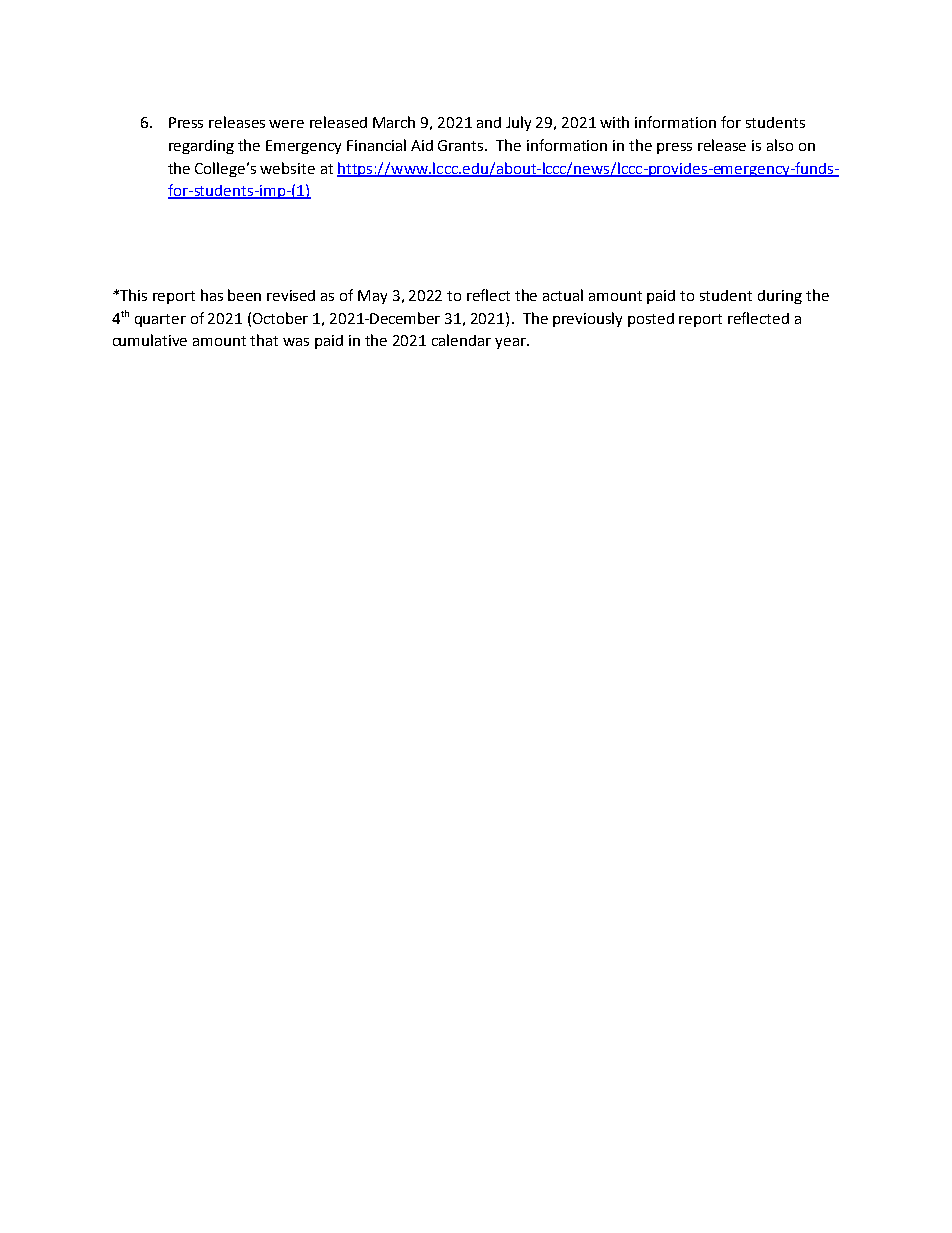 Image resolution: width=952 pixels, height=1233 pixels. I want to click on that, so click(264, 340).
